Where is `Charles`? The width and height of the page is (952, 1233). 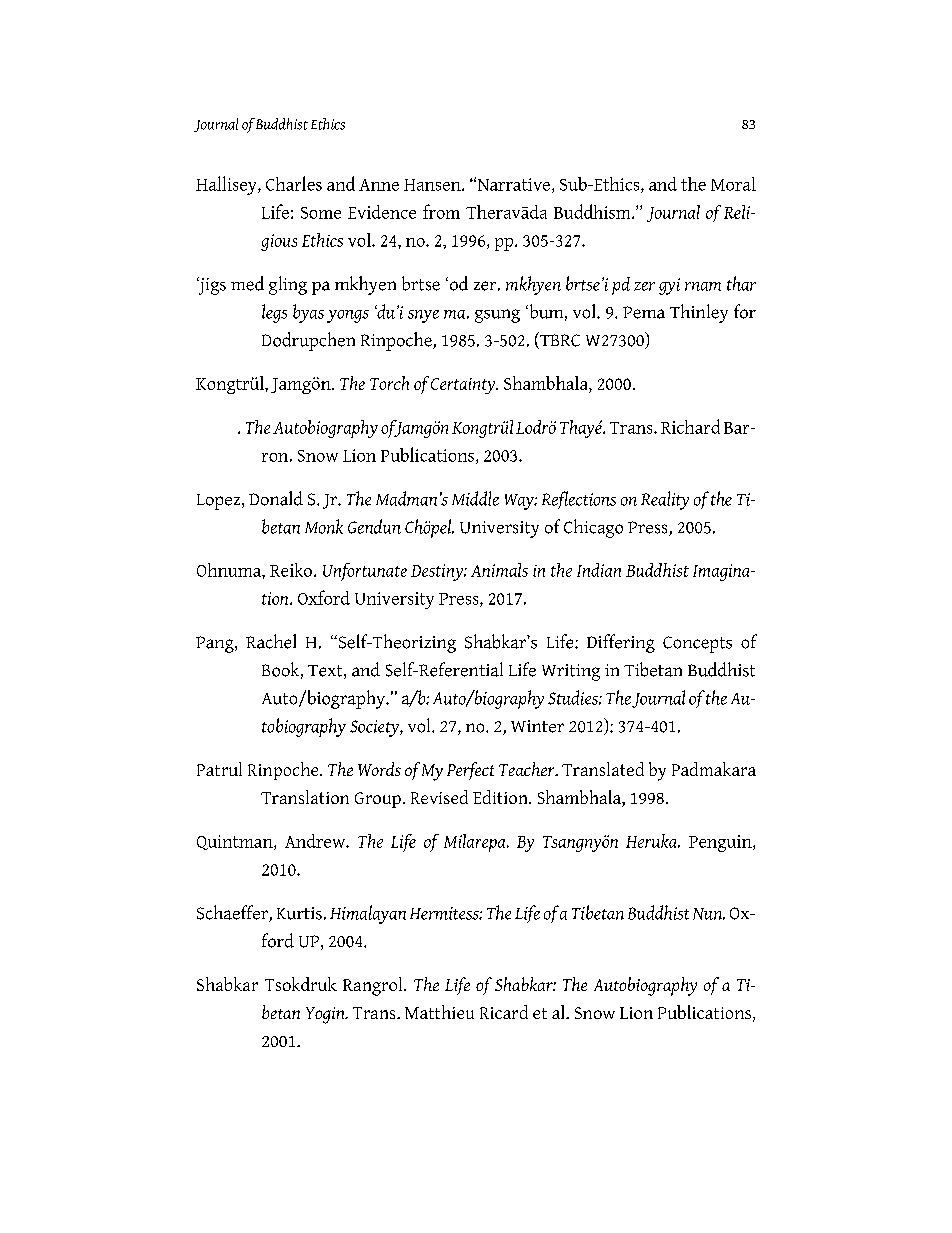
Charles is located at coordinates (294, 183).
